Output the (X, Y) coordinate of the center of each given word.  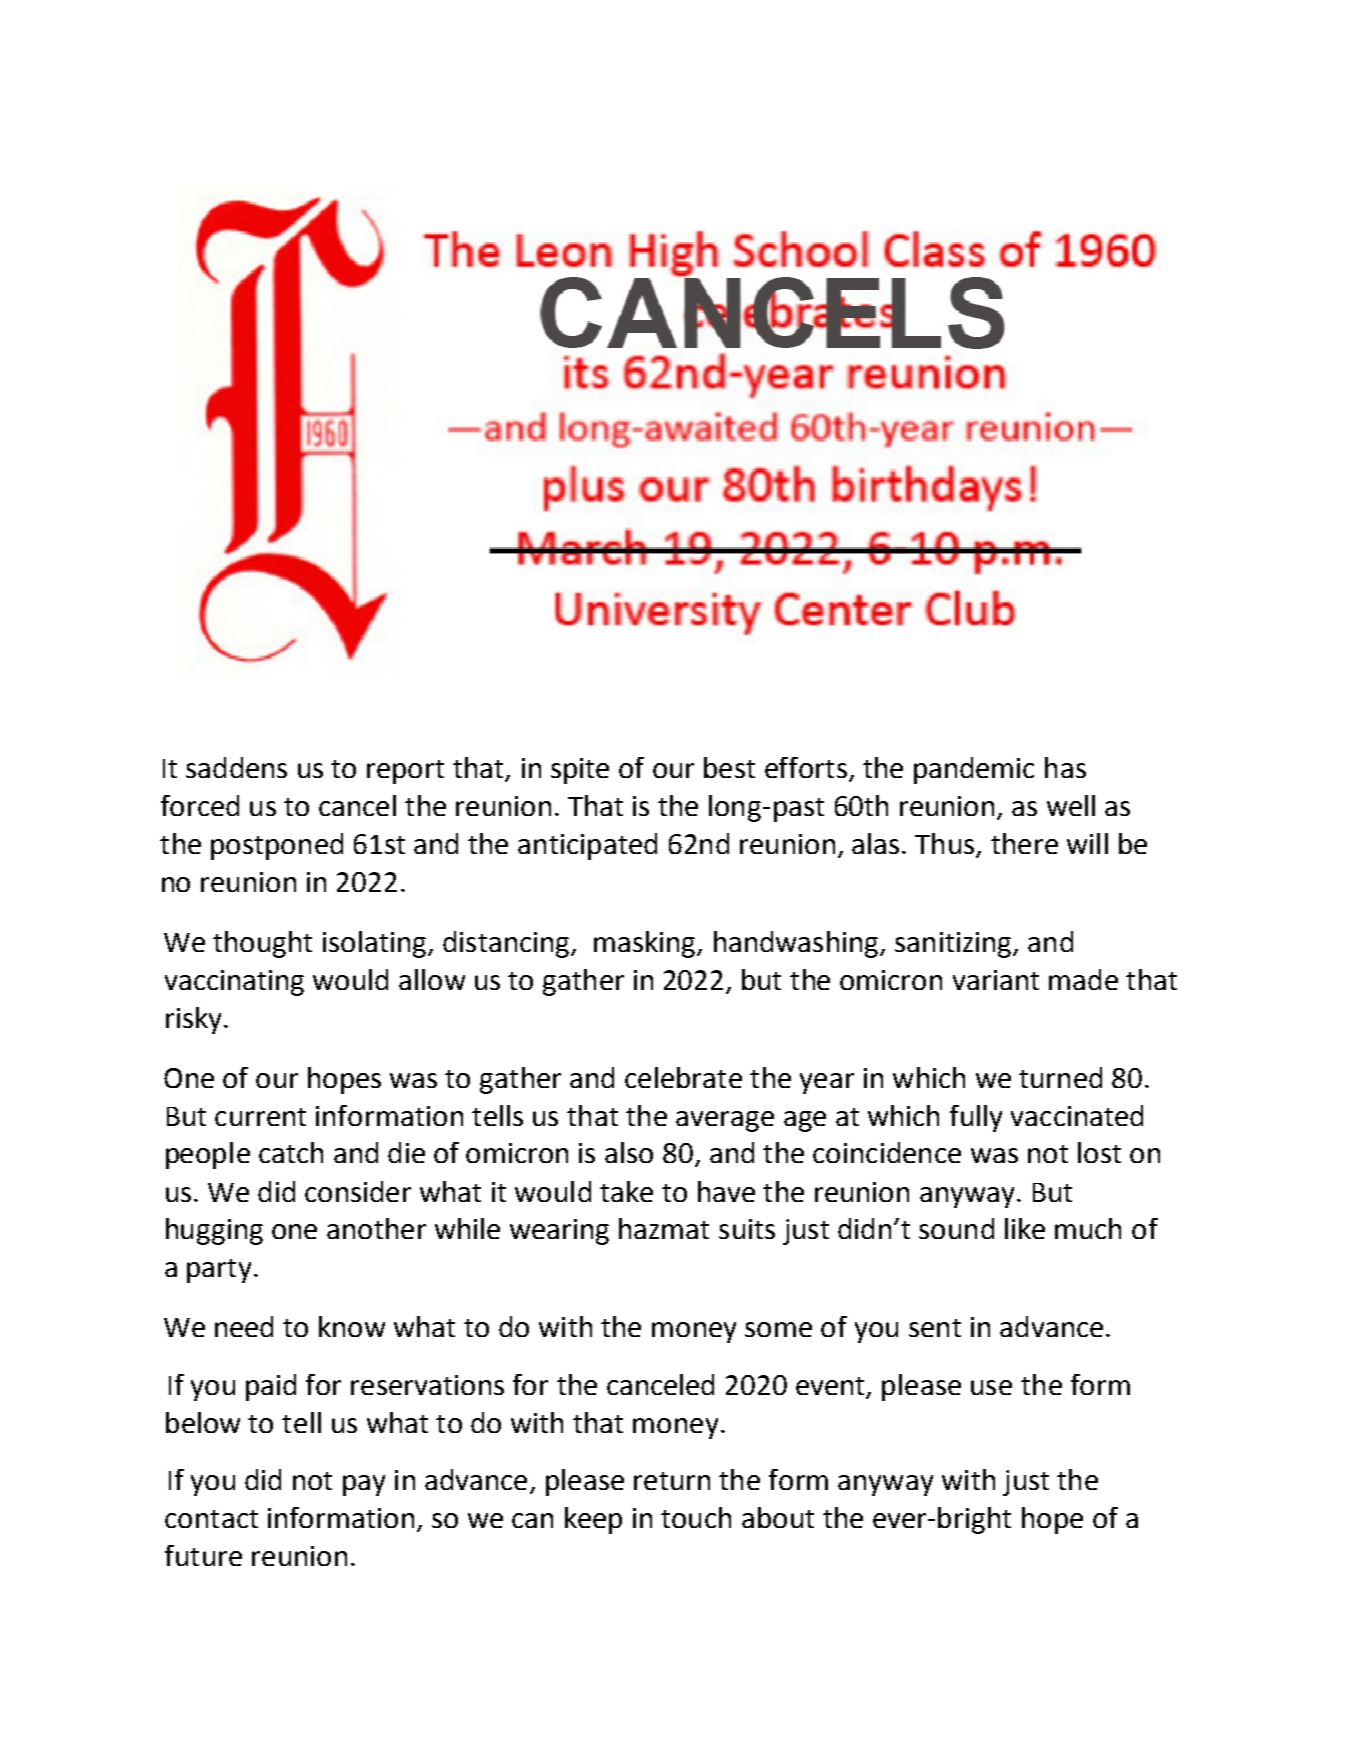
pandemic (974, 770)
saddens (236, 767)
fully (976, 1118)
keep (593, 1520)
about (778, 1517)
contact (211, 1519)
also (629, 1152)
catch (291, 1152)
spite (580, 771)
